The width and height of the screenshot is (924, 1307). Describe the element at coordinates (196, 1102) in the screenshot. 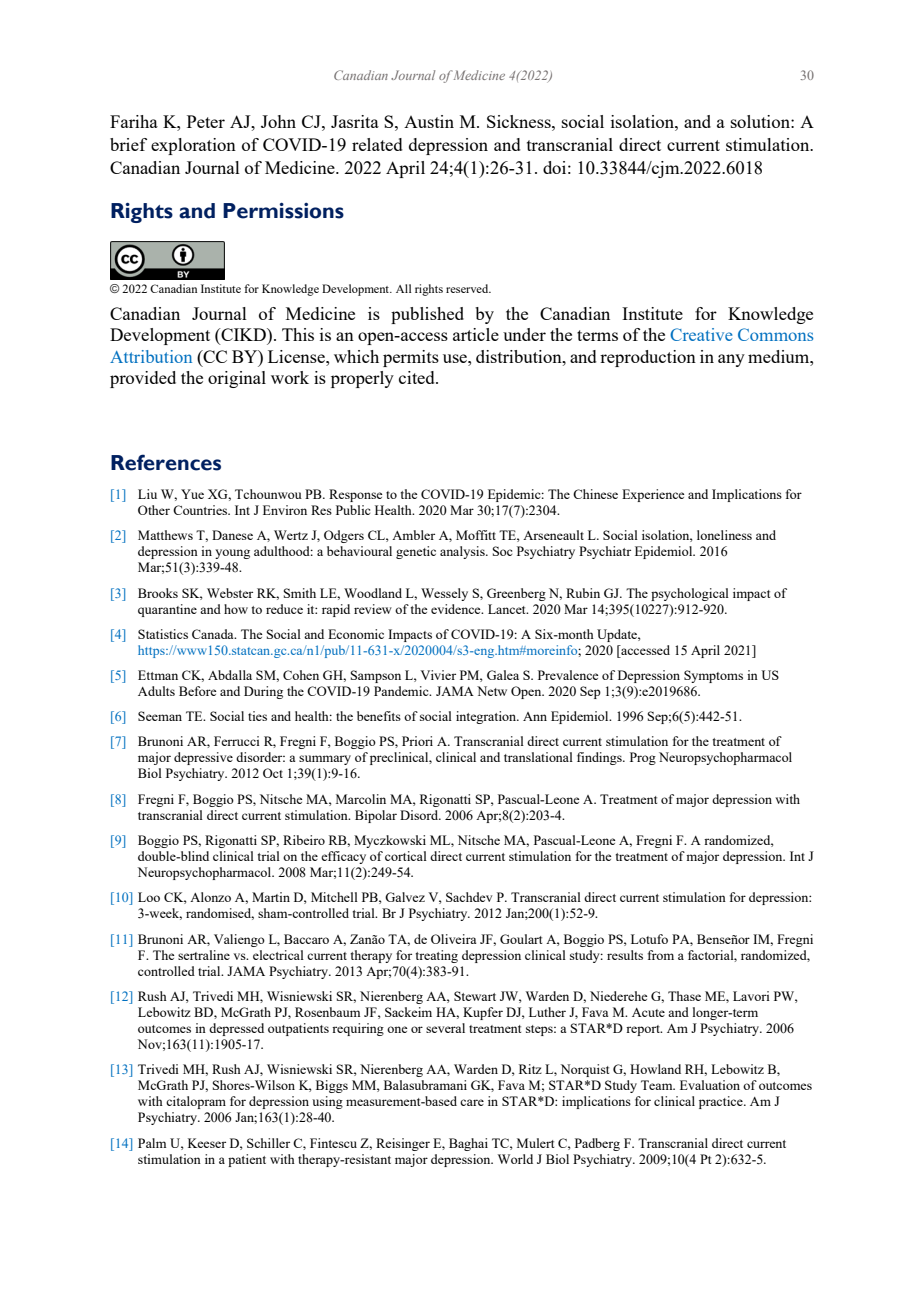

I see `citalopram` at that location.
